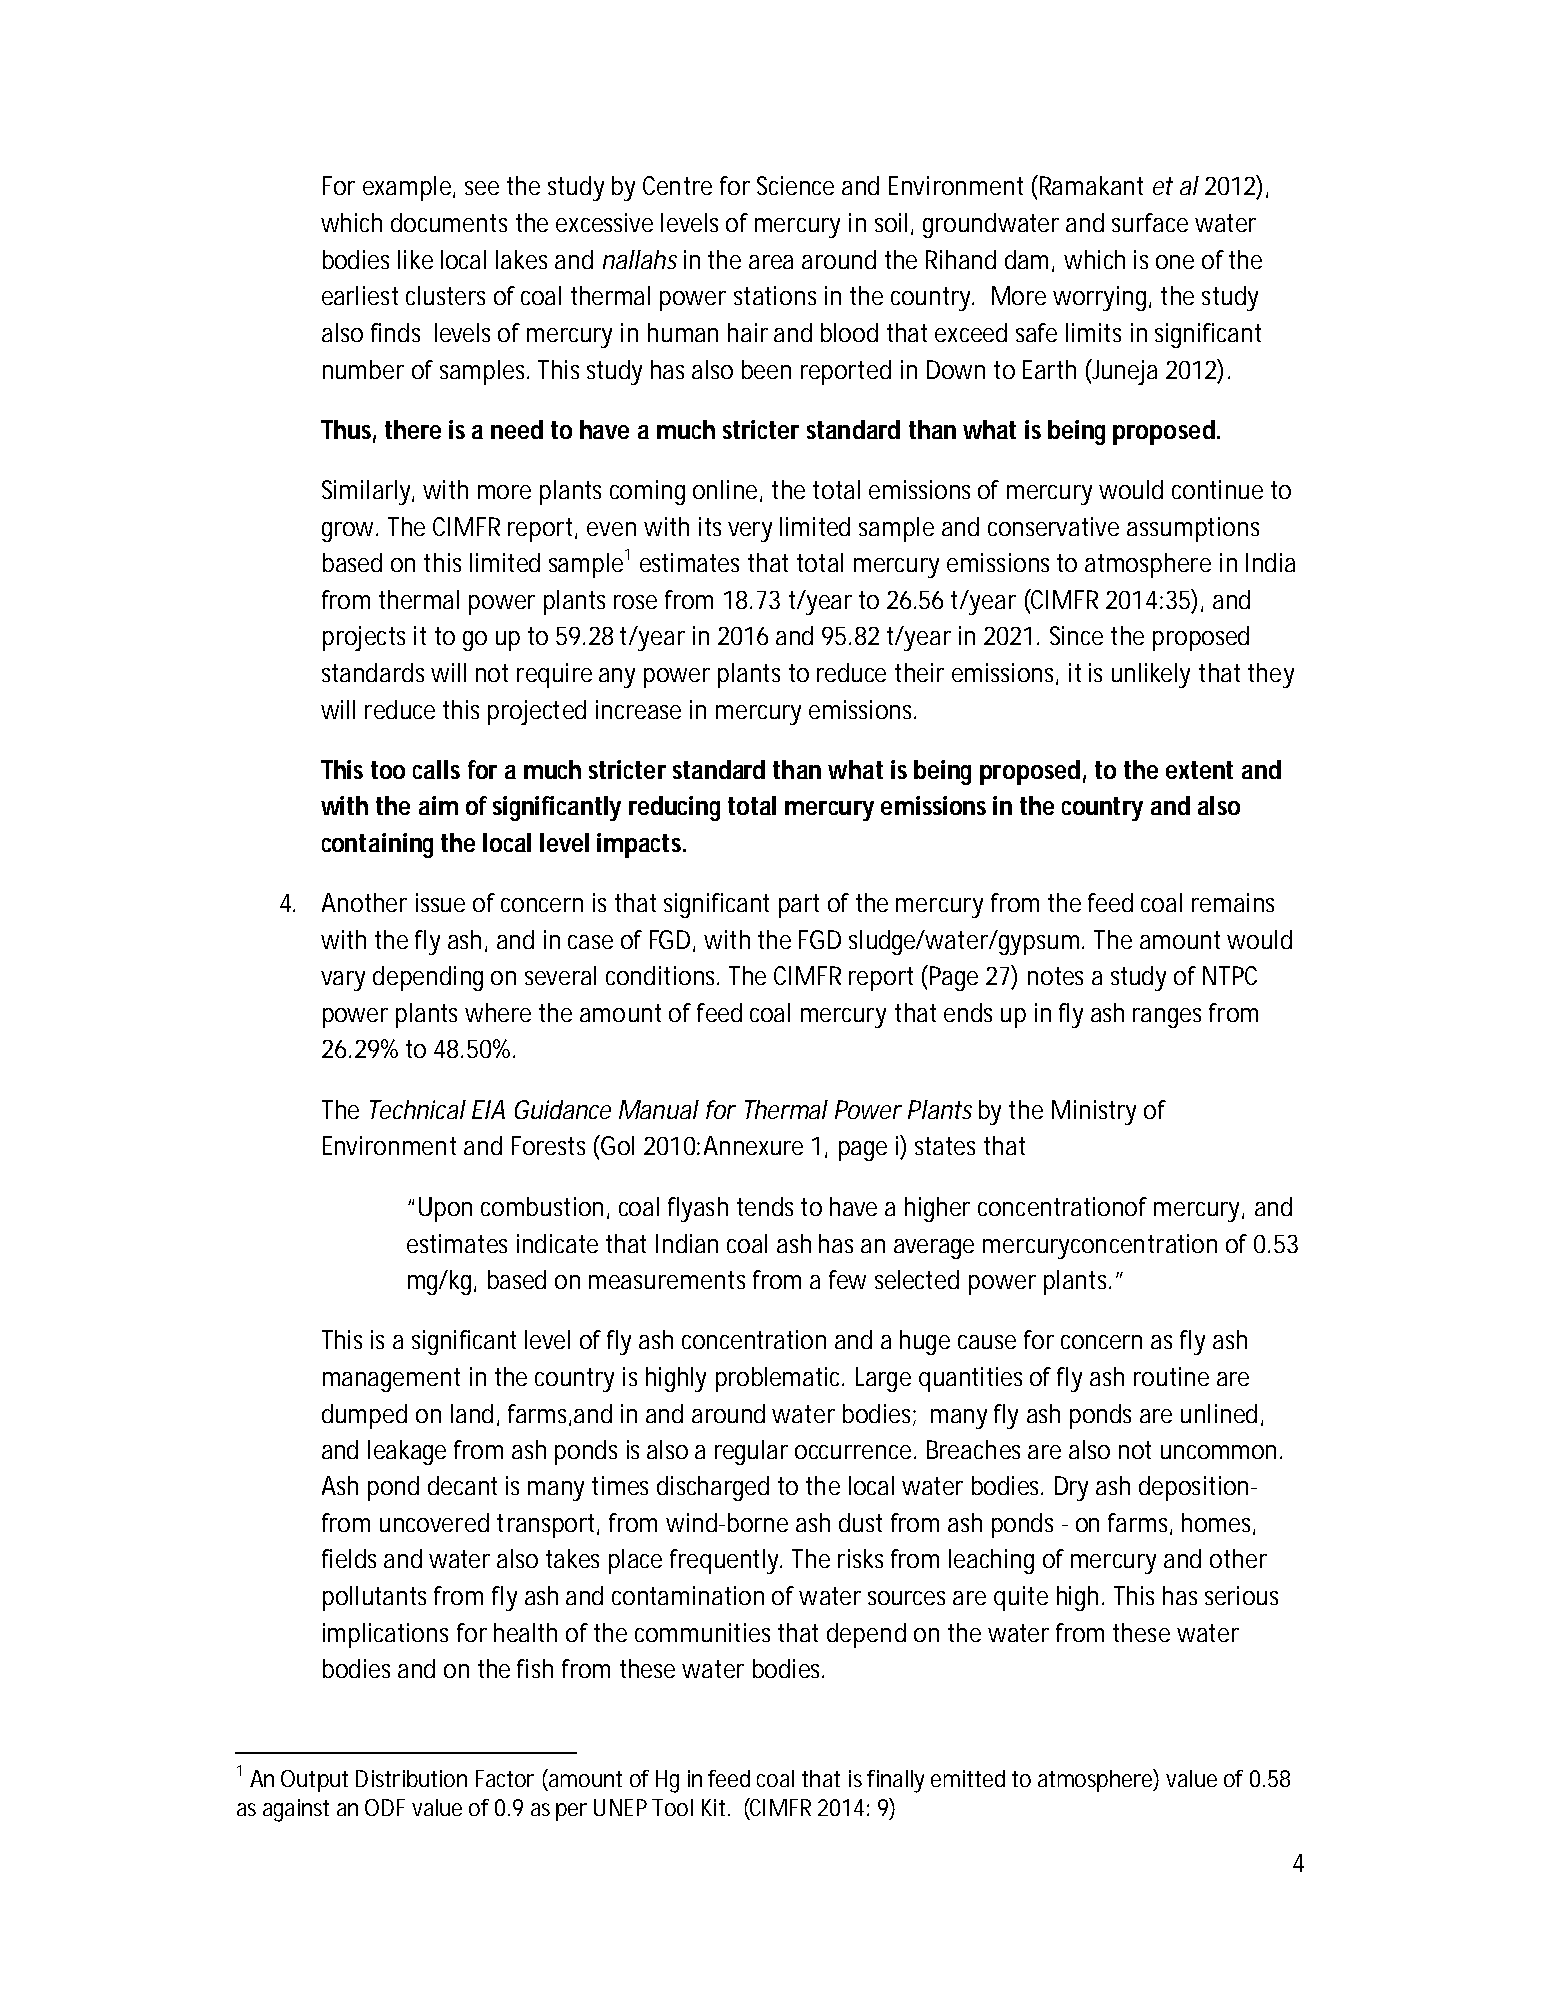 The image size is (1542, 1996). What do you see at coordinates (407, 1452) in the page?
I see `leakage` at bounding box center [407, 1452].
